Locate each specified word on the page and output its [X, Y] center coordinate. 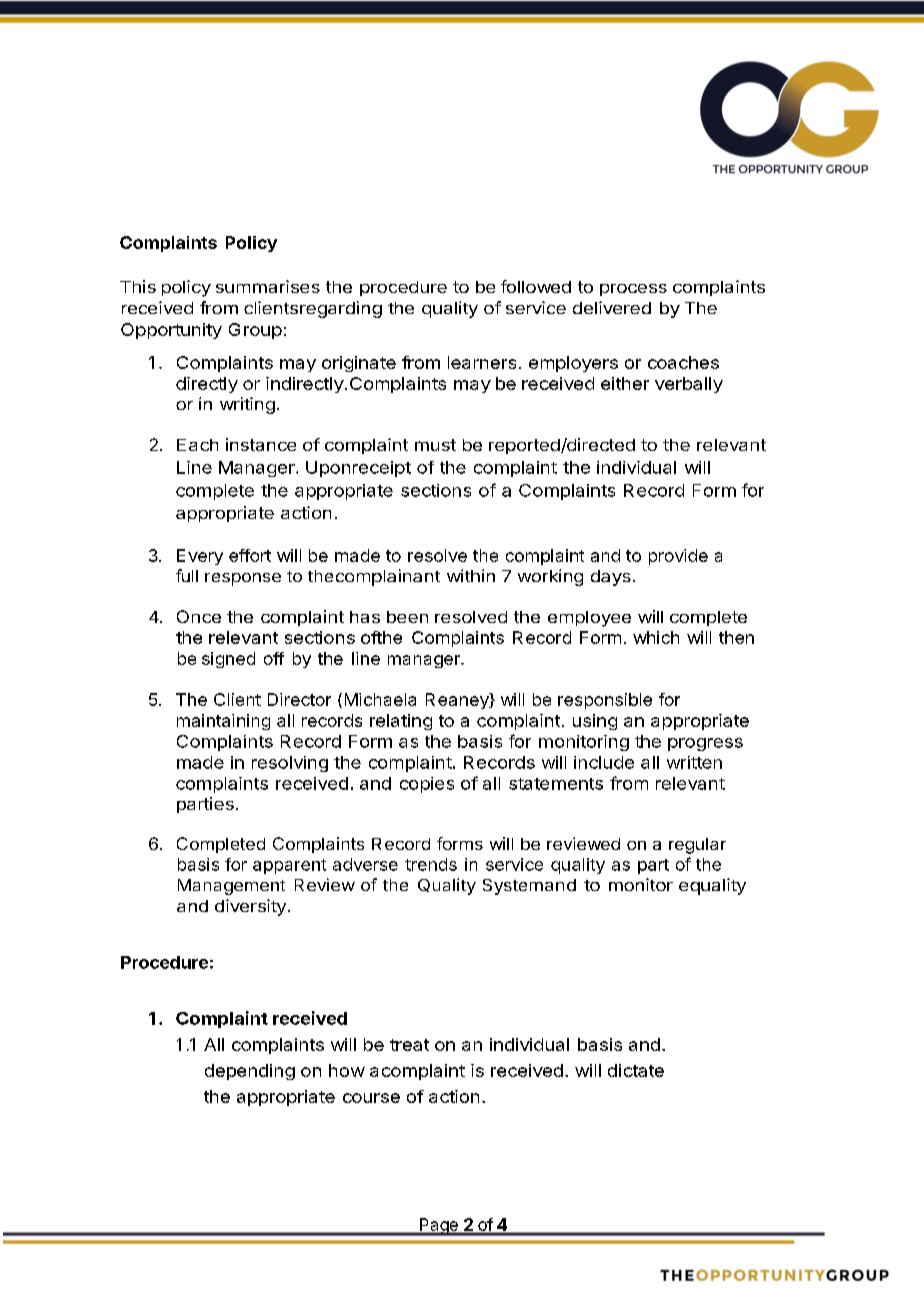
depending [250, 1072]
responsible [605, 701]
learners [482, 362]
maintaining [223, 722]
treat [409, 1045]
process [633, 290]
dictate [636, 1070]
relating [401, 722]
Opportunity [171, 331]
